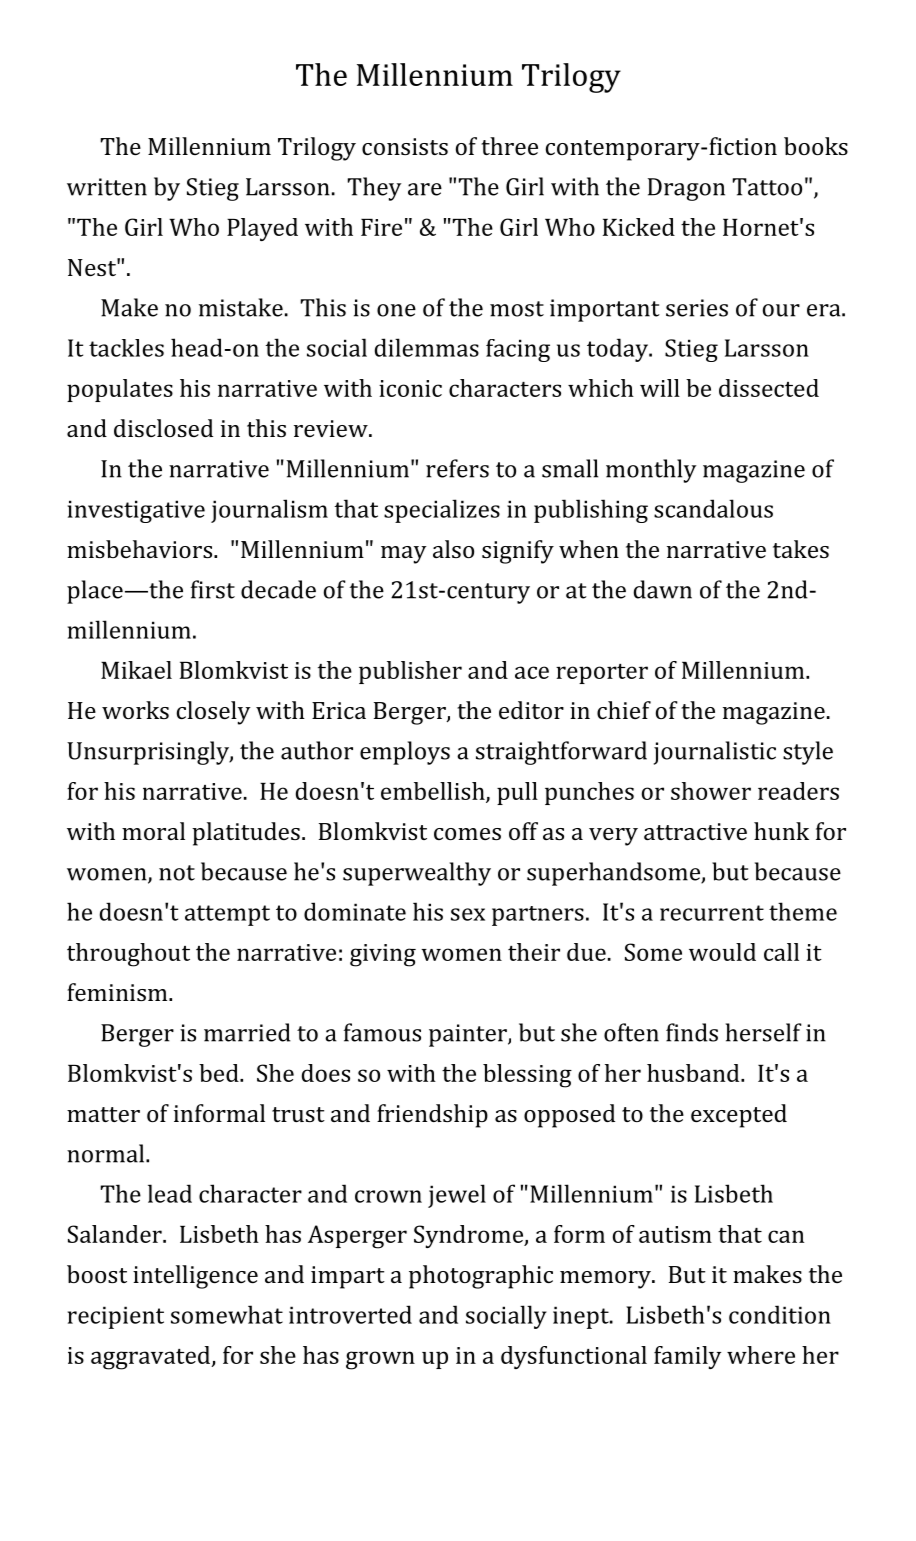  What do you see at coordinates (152, 1358) in the screenshot?
I see `aggravated` at bounding box center [152, 1358].
